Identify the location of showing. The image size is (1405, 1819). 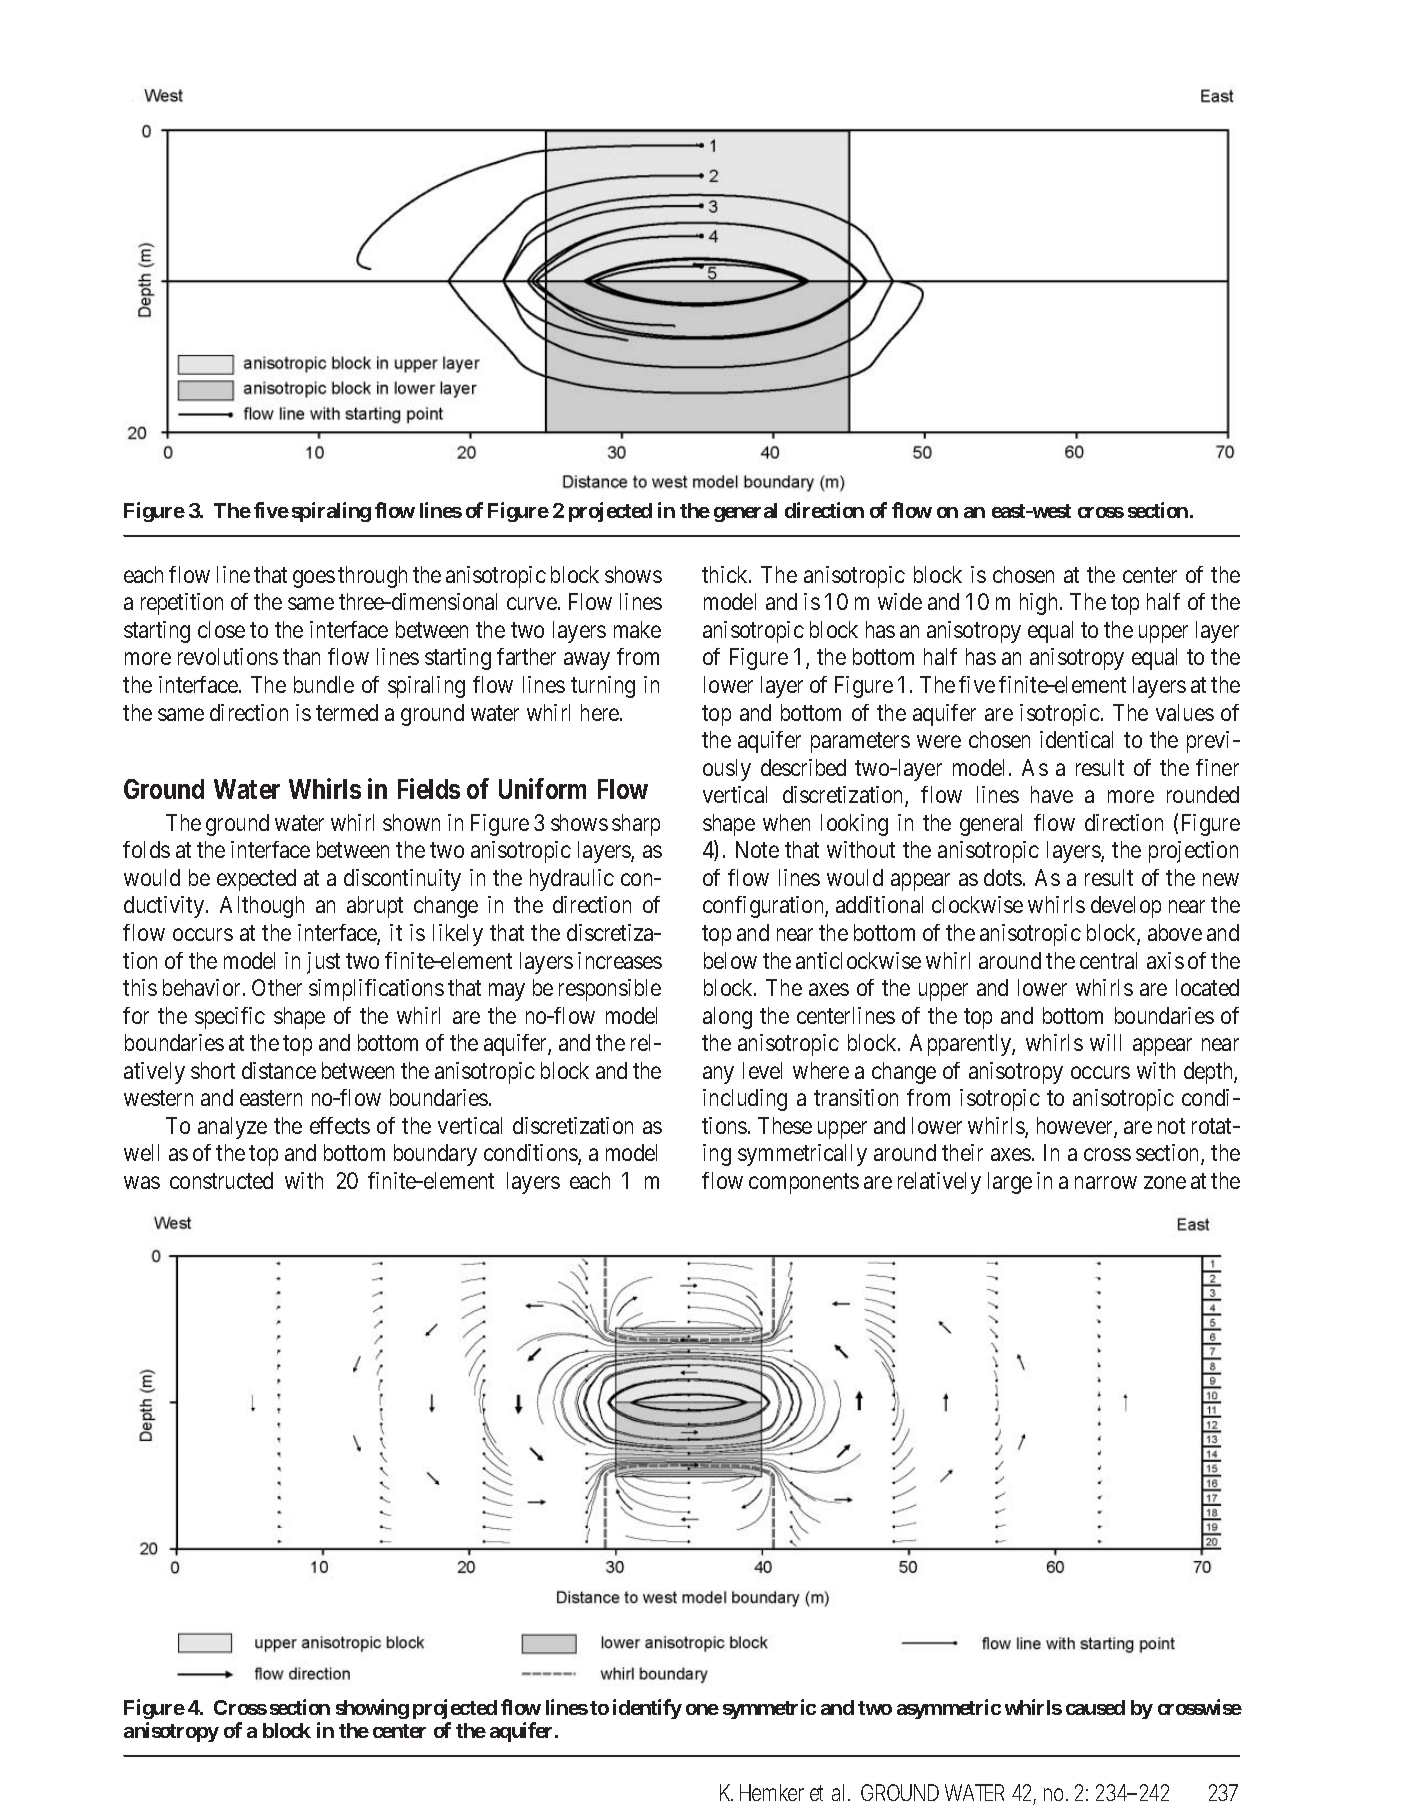
(372, 1709).
